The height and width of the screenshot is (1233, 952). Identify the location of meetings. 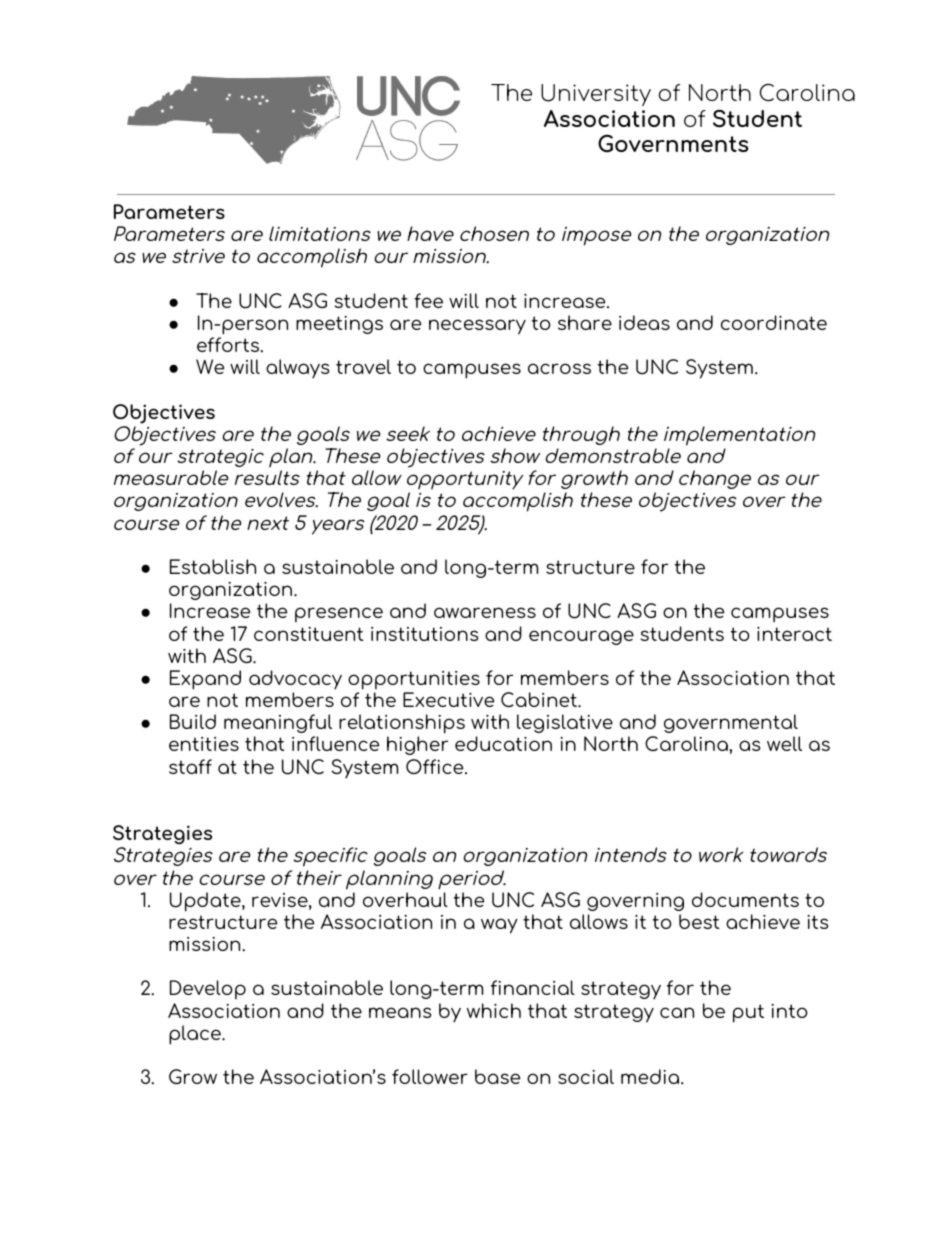
(339, 325).
